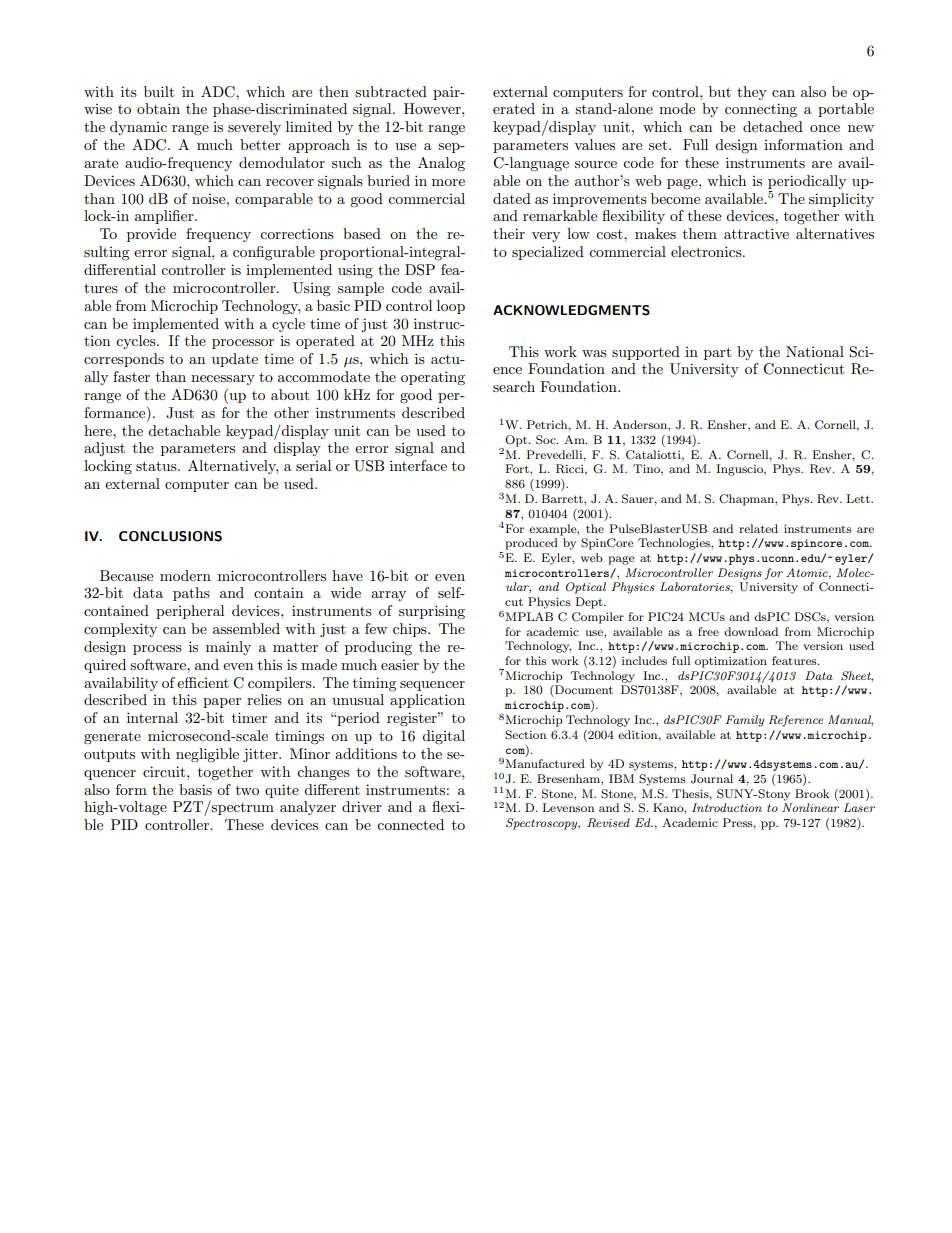 Image resolution: width=952 pixels, height=1233 pixels. I want to click on connected, so click(410, 824).
